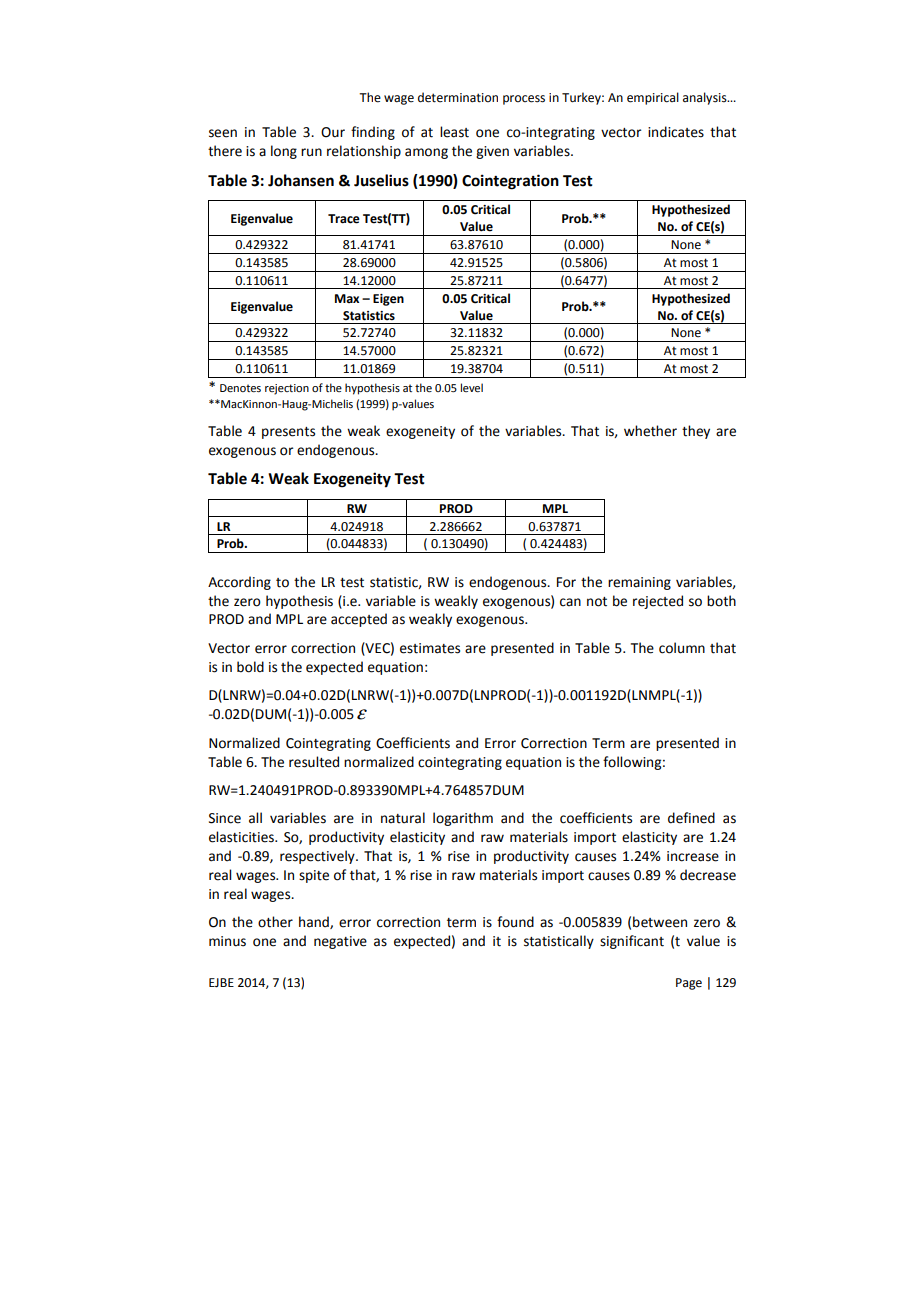  Describe the element at coordinates (284, 152) in the screenshot. I see `long` at that location.
